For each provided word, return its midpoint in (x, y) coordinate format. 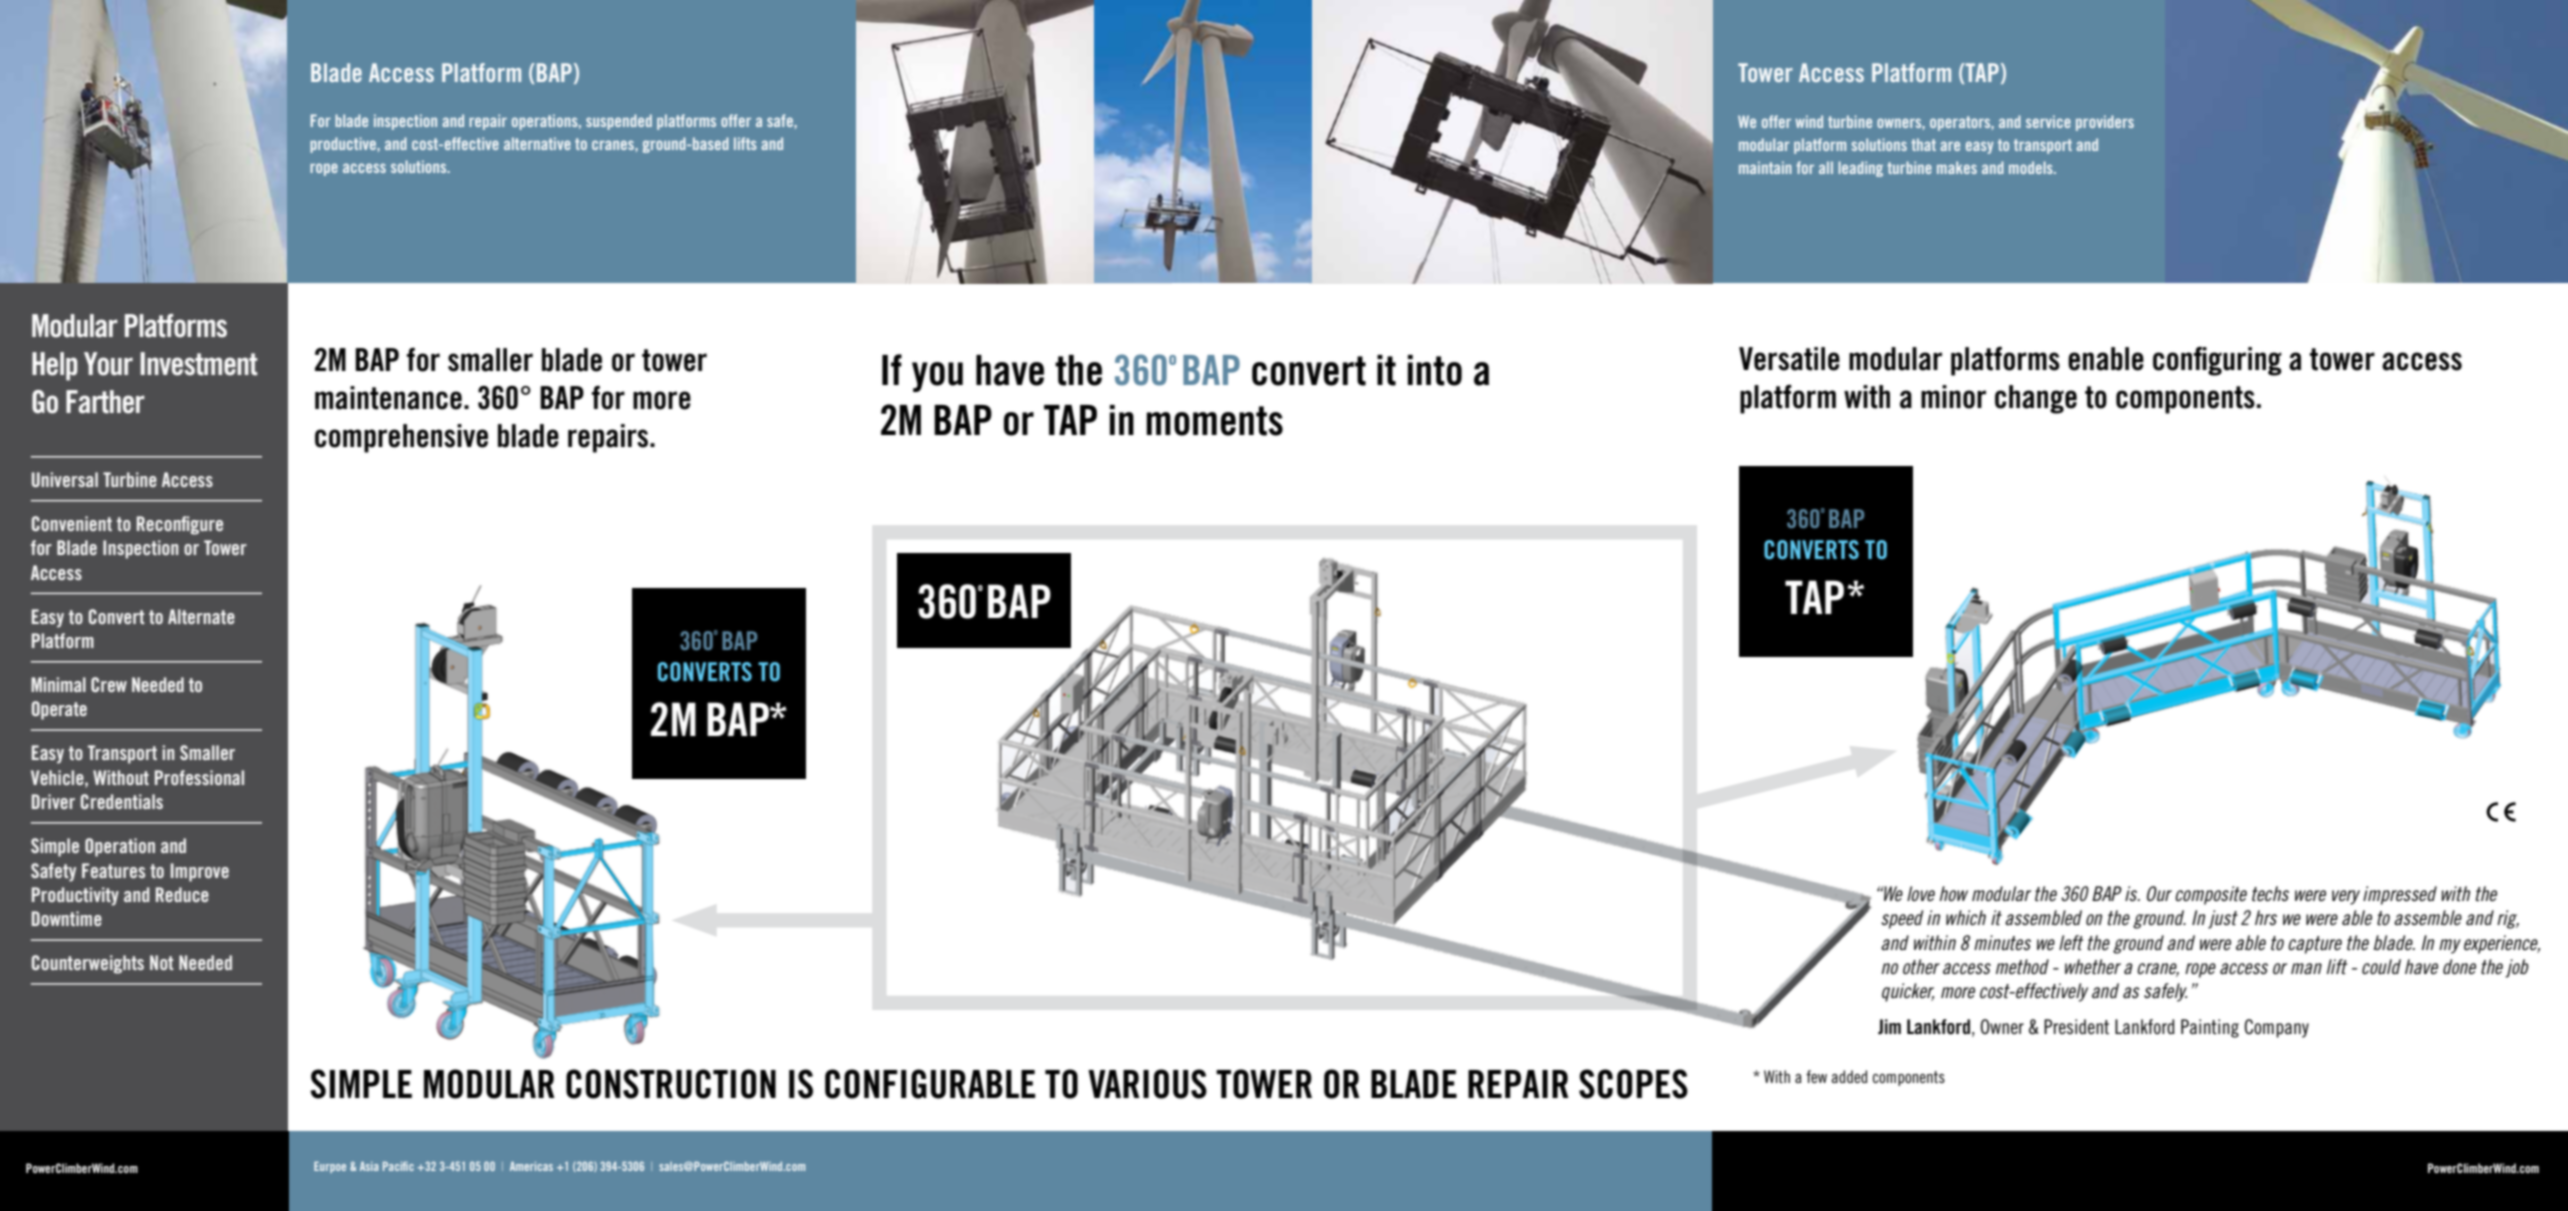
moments (1214, 421)
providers (2105, 123)
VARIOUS (1147, 1084)
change (2036, 399)
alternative (537, 143)
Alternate (201, 616)
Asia (369, 1166)
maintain (1765, 167)
